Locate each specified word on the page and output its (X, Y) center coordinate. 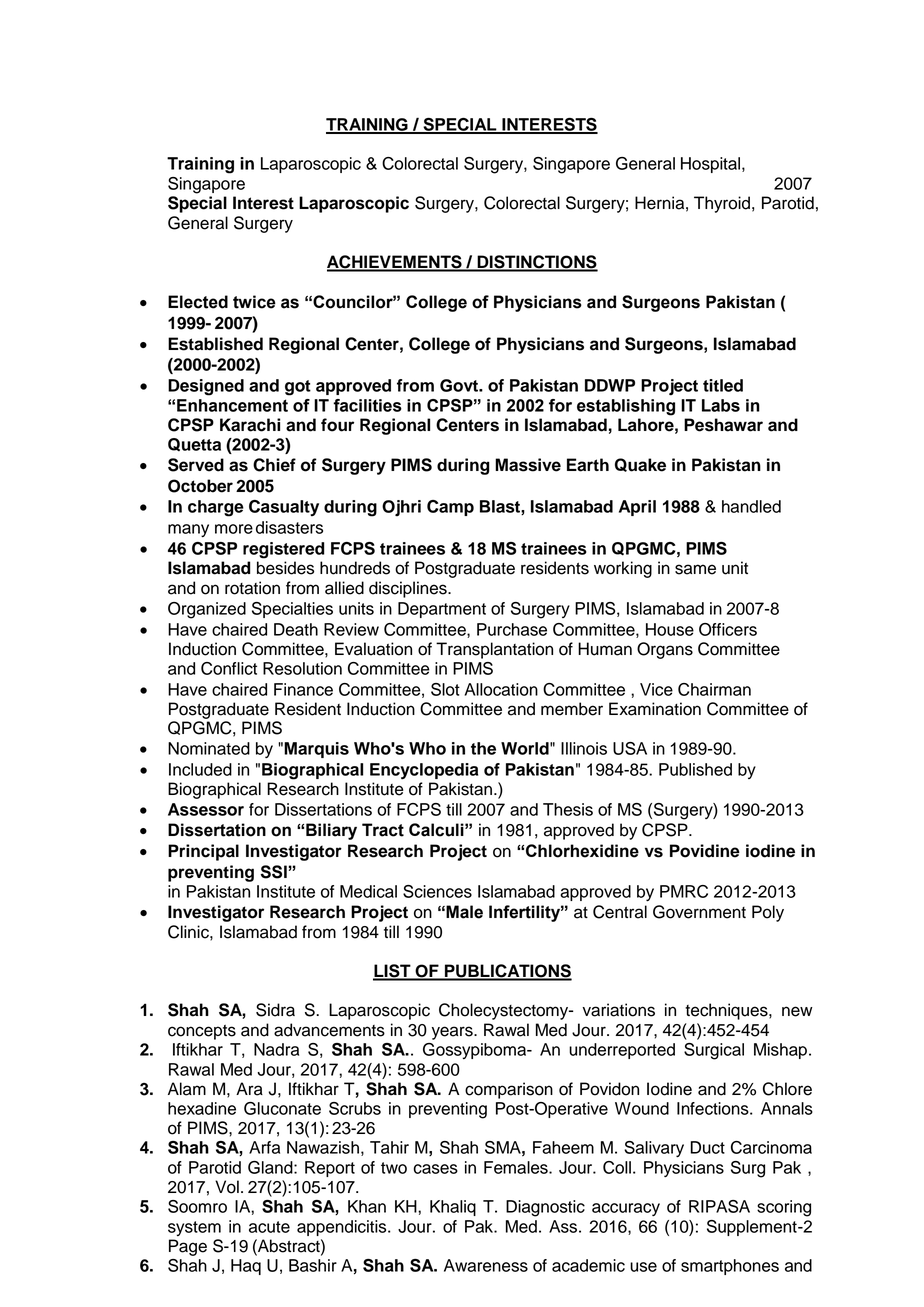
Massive (528, 465)
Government (699, 912)
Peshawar (723, 425)
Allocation (501, 689)
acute (269, 1227)
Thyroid (722, 204)
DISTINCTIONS (536, 263)
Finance (303, 689)
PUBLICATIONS (507, 972)
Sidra (275, 1010)
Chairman (714, 689)
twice (254, 302)
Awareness (486, 1265)
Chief (274, 465)
